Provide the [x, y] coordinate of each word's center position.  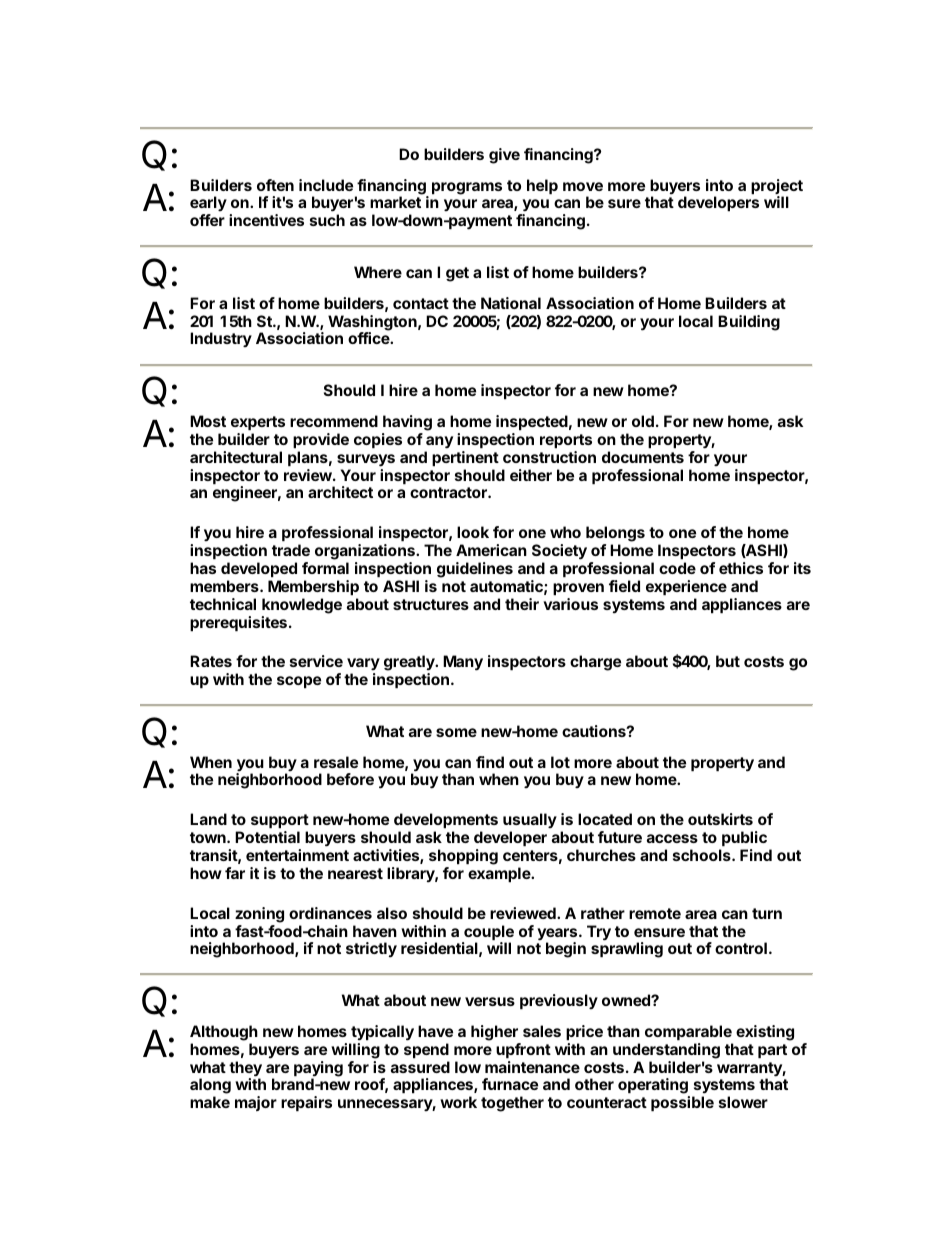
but [728, 661]
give [504, 156]
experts [258, 423]
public [744, 838]
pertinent [465, 458]
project [777, 188]
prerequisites [238, 623]
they [245, 1070]
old [643, 421]
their [522, 604]
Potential [267, 837]
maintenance [532, 1067]
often [275, 185]
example [500, 874]
